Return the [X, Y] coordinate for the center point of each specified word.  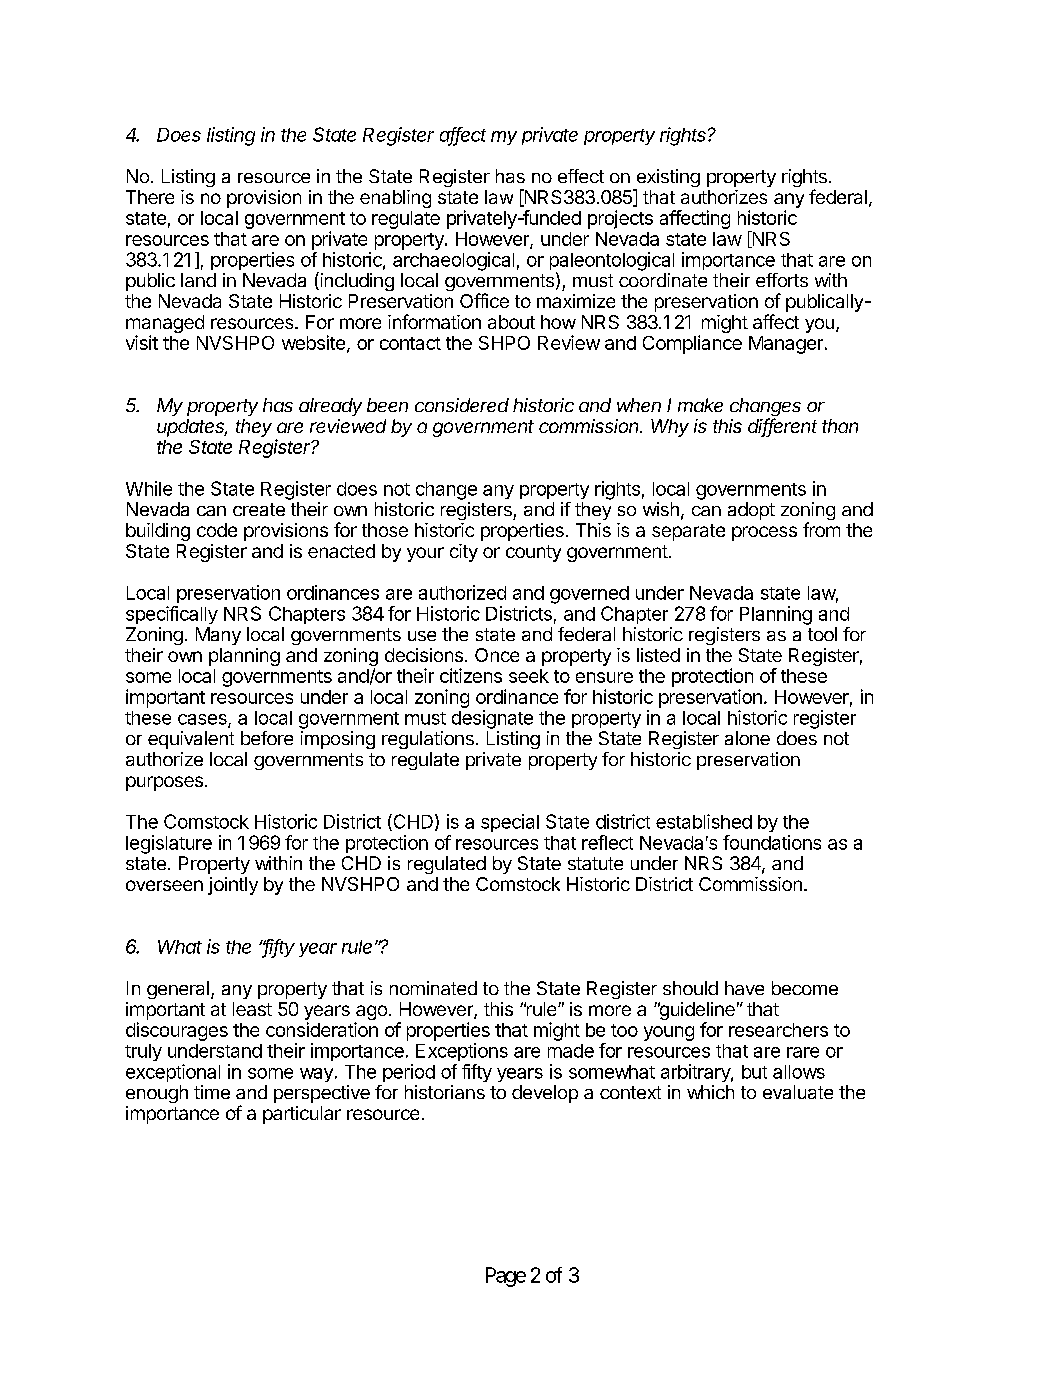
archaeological [453, 261]
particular [302, 1115]
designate [492, 719]
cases [203, 720]
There [150, 197]
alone [747, 738]
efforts [782, 280]
